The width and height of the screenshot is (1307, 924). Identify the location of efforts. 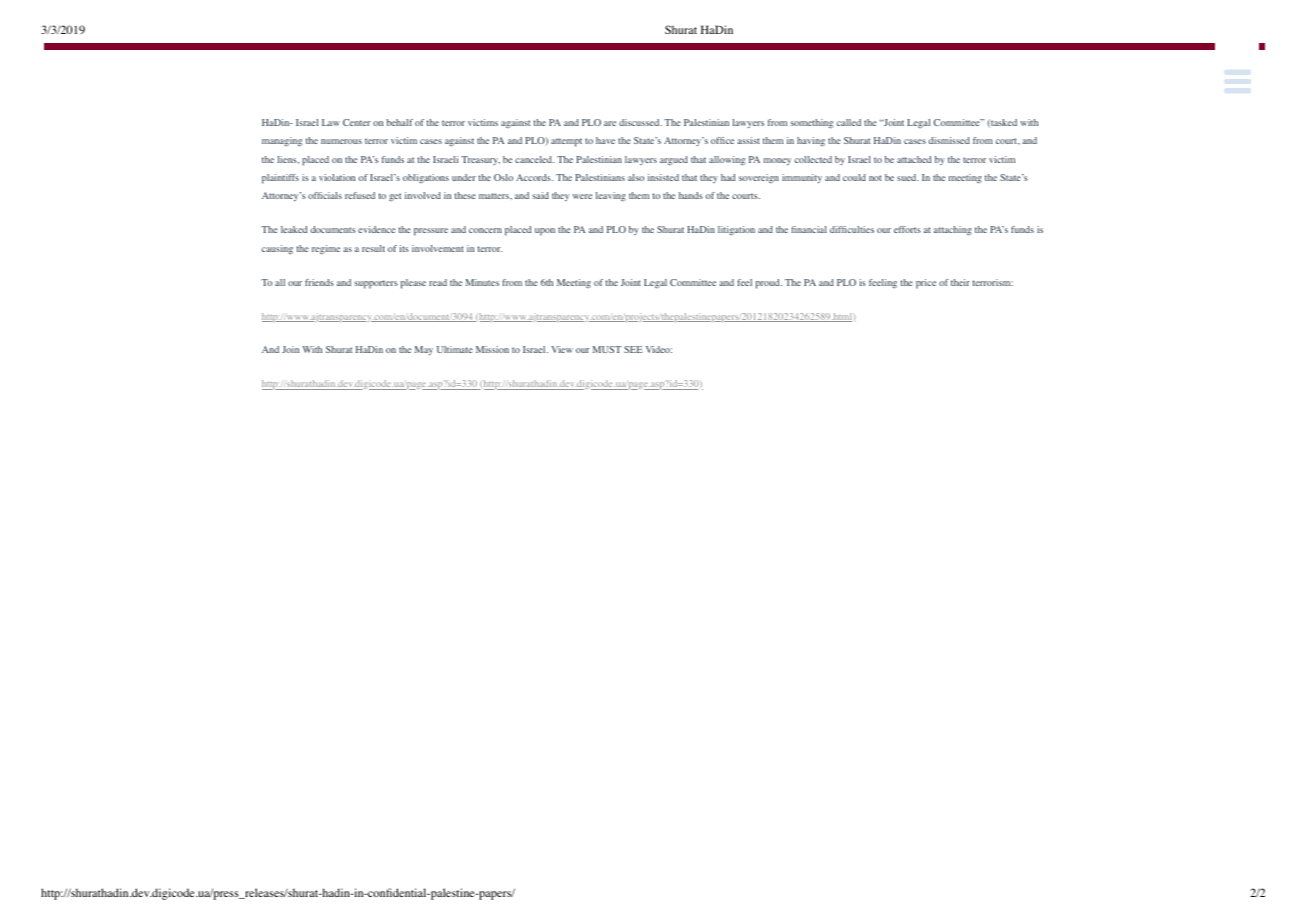
(907, 229).
